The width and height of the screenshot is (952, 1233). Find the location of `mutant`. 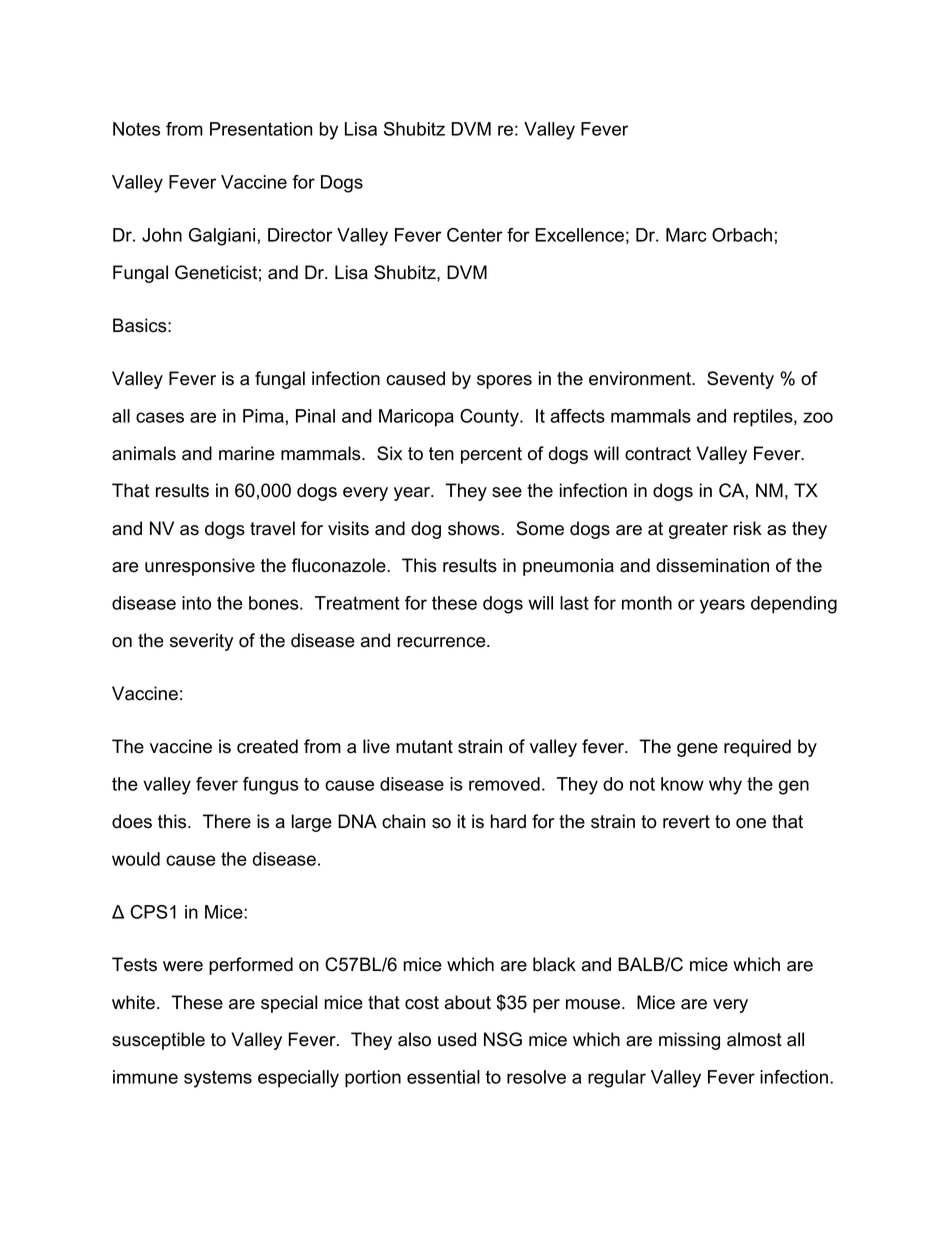

mutant is located at coordinates (424, 747).
